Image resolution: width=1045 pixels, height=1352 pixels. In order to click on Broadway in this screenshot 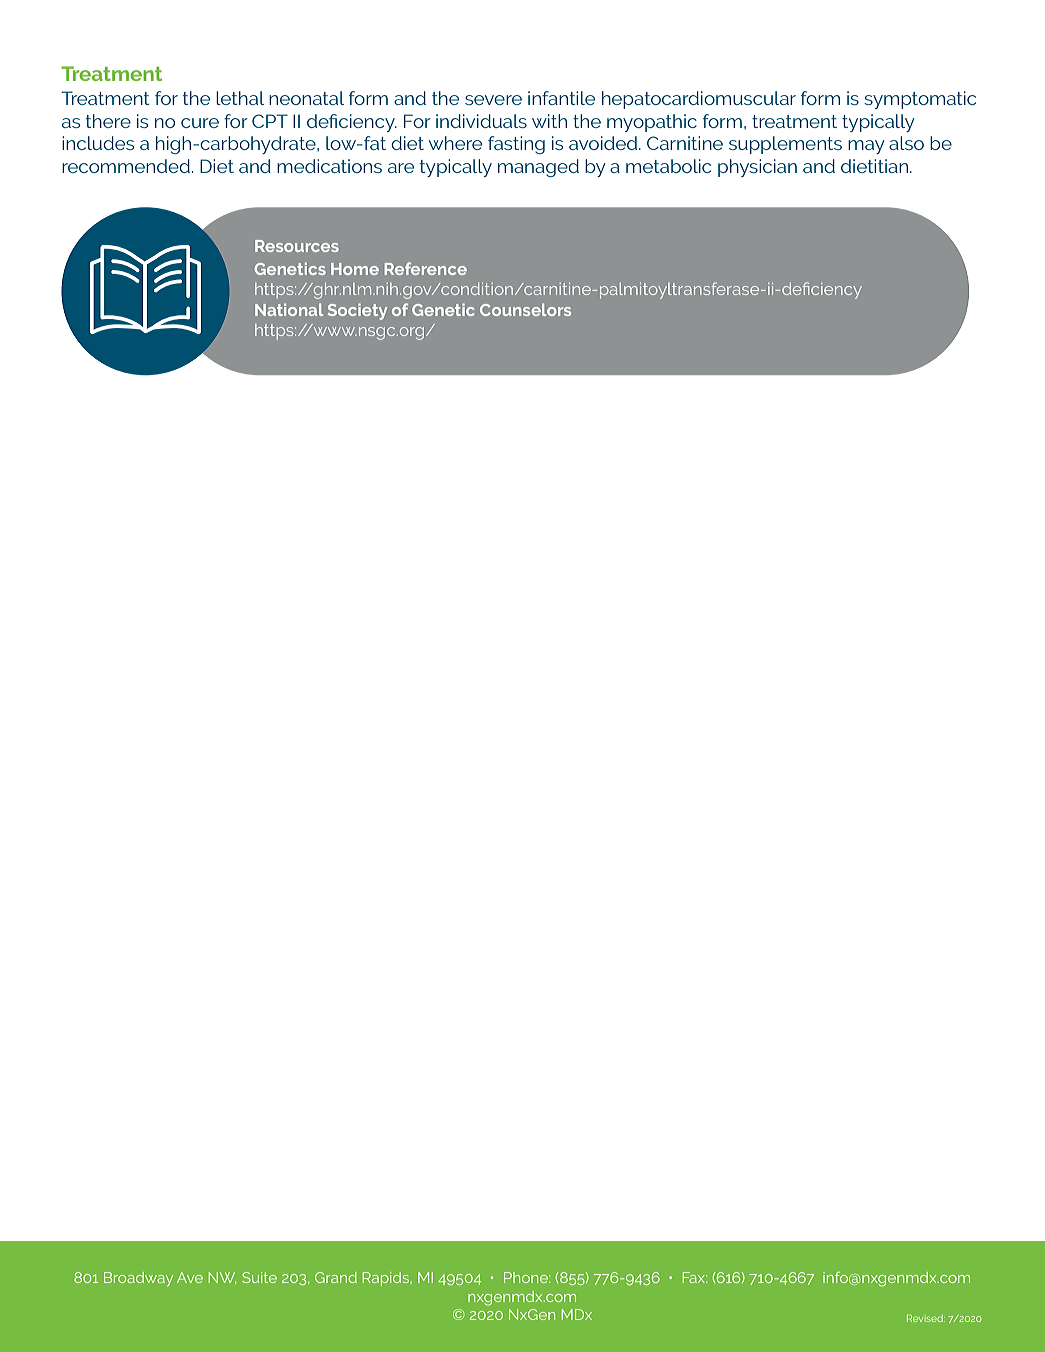, I will do `click(138, 1279)`.
